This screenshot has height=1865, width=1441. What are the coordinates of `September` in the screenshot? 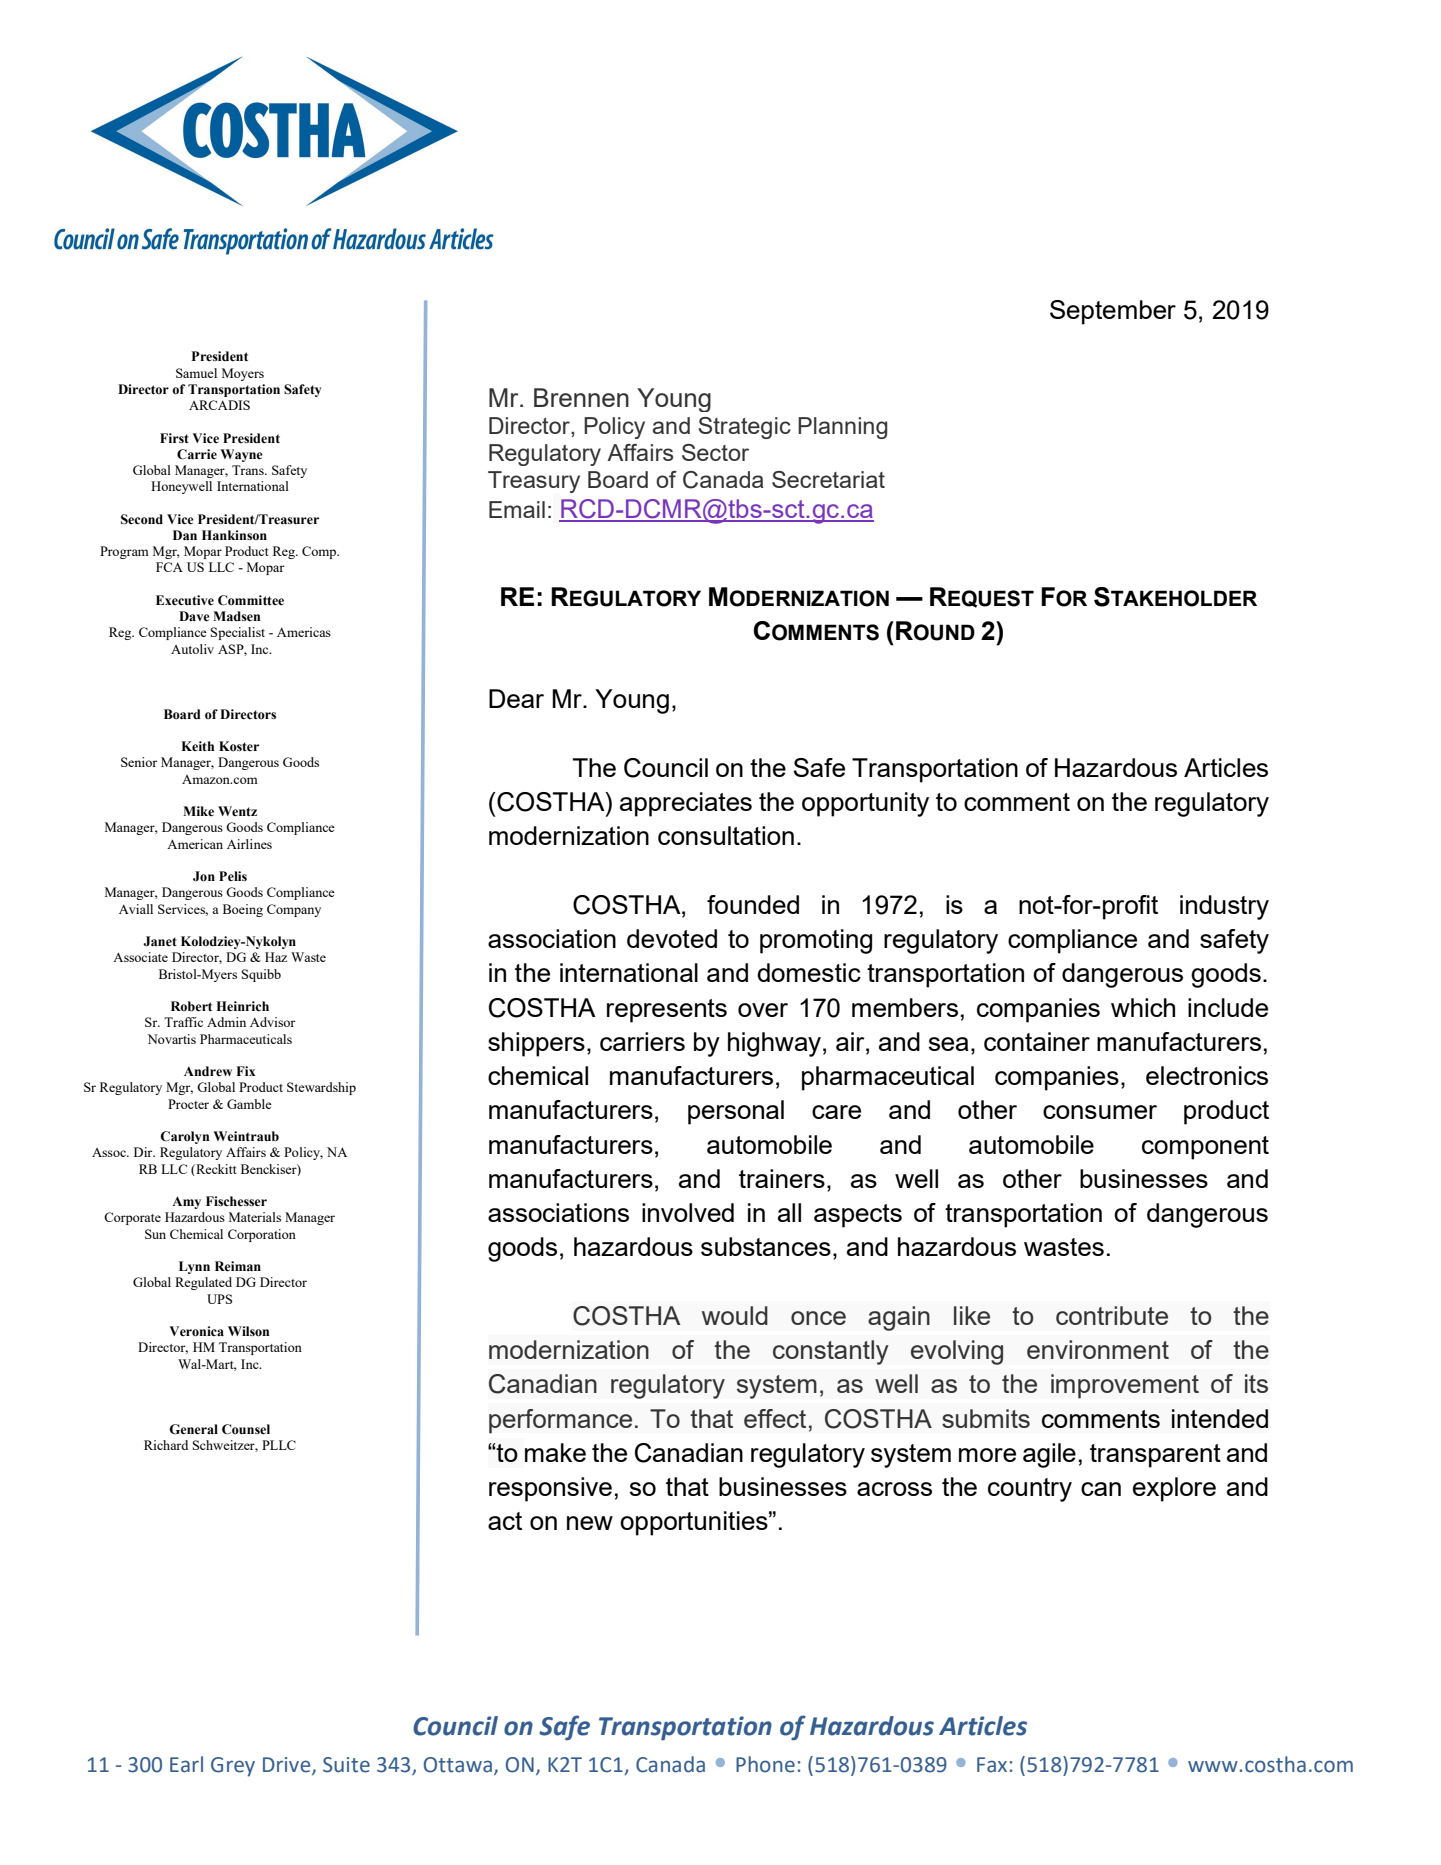 It's located at (1113, 312).
